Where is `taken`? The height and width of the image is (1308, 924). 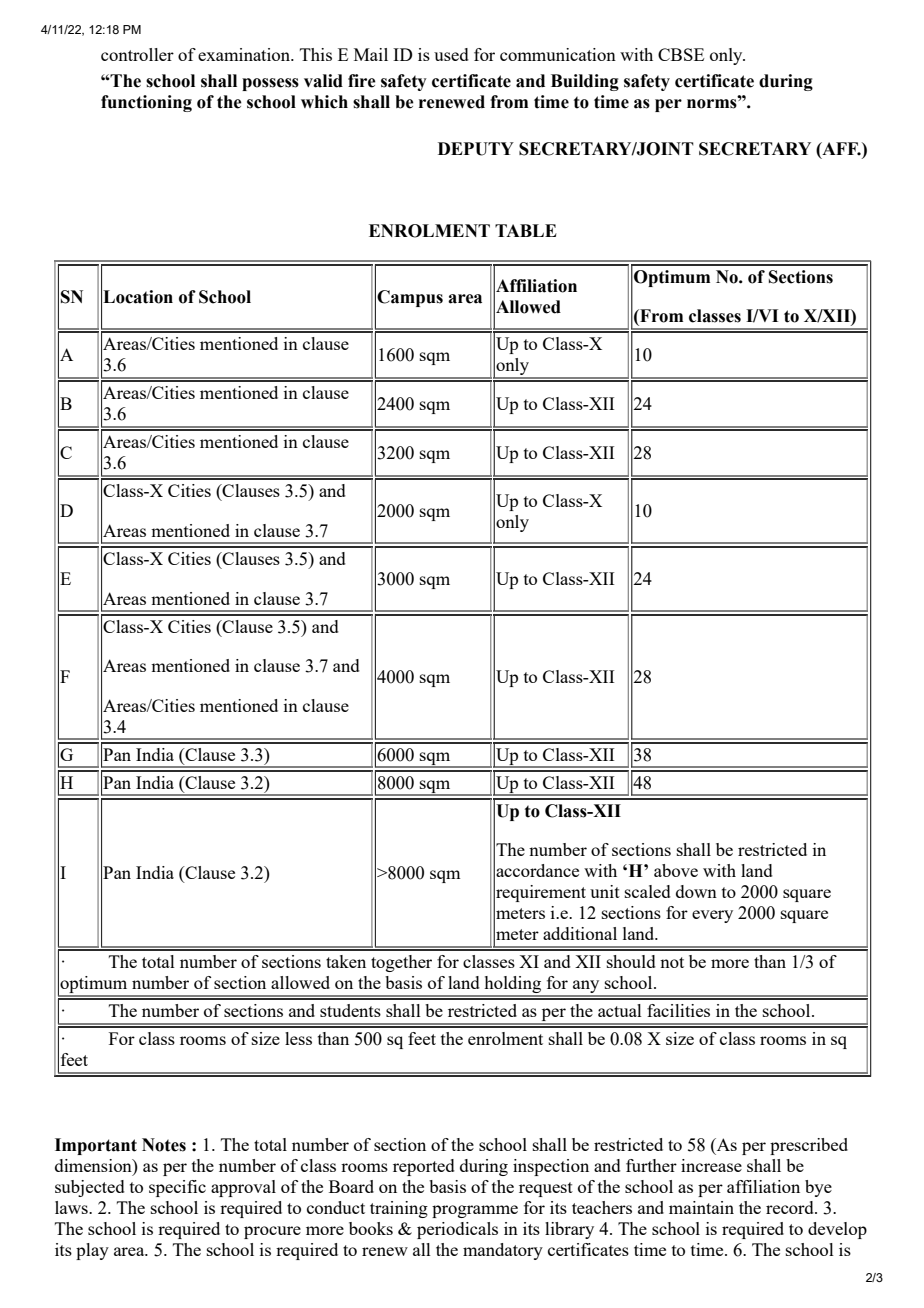 taken is located at coordinates (346, 961).
